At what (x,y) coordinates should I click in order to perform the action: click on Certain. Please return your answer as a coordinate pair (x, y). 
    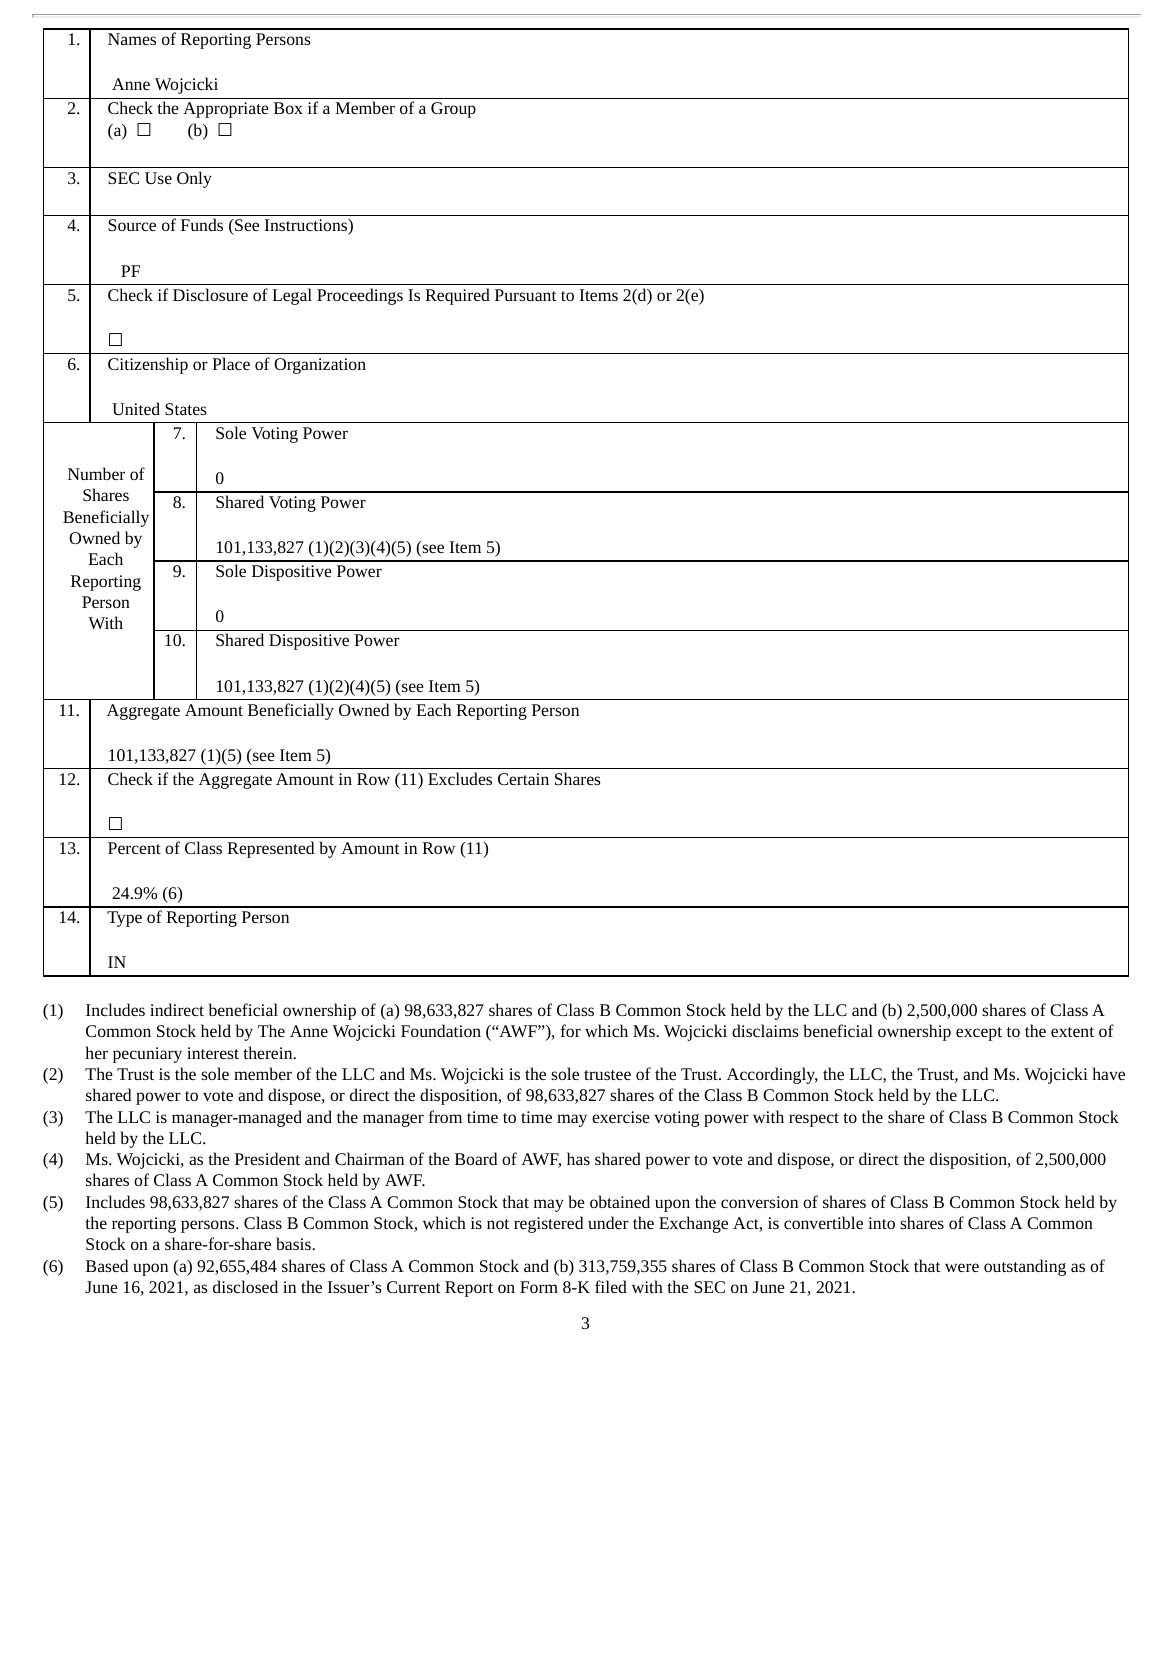
    Looking at the image, I should click on (523, 779).
